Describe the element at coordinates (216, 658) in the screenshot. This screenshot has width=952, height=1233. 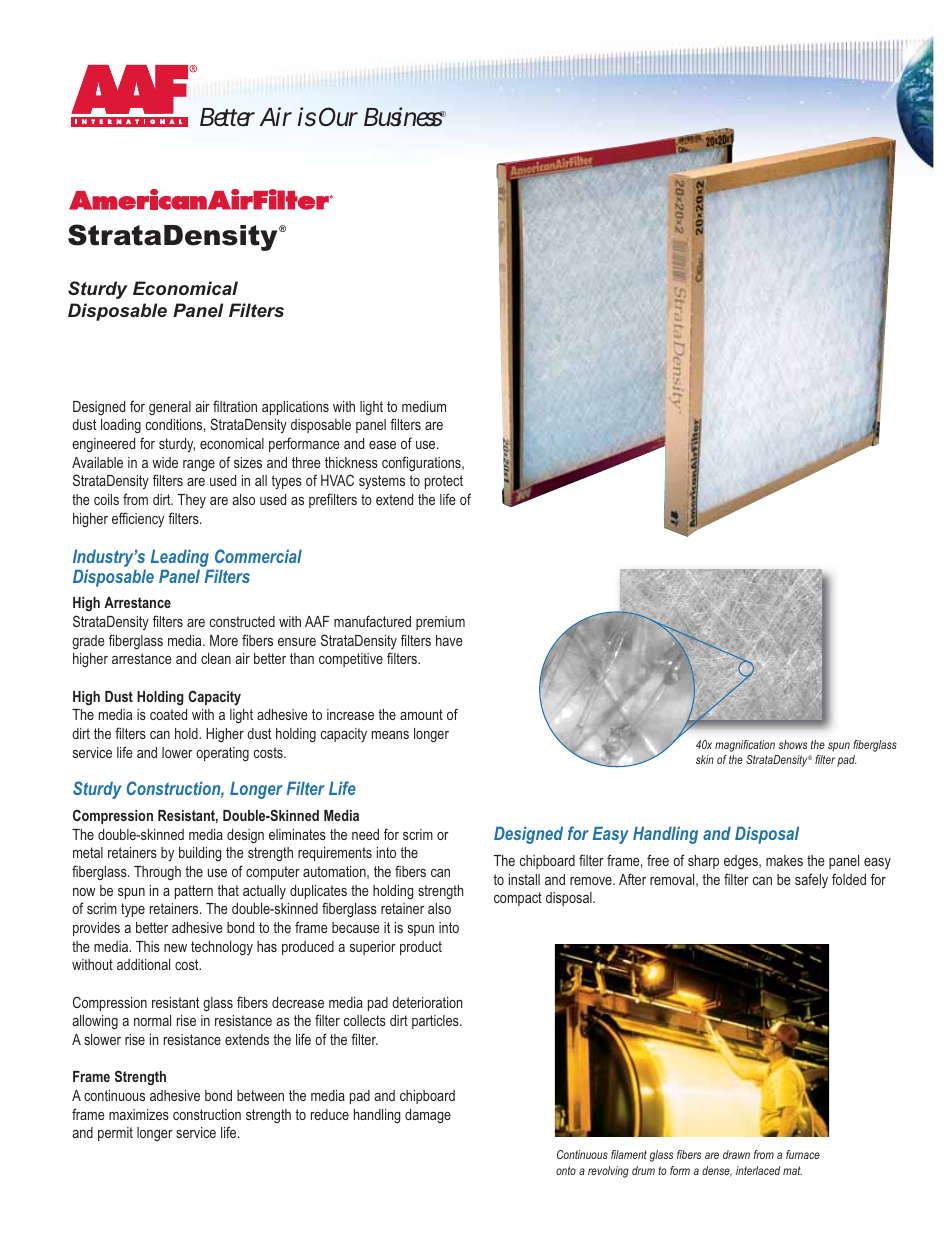
I see `clean` at that location.
